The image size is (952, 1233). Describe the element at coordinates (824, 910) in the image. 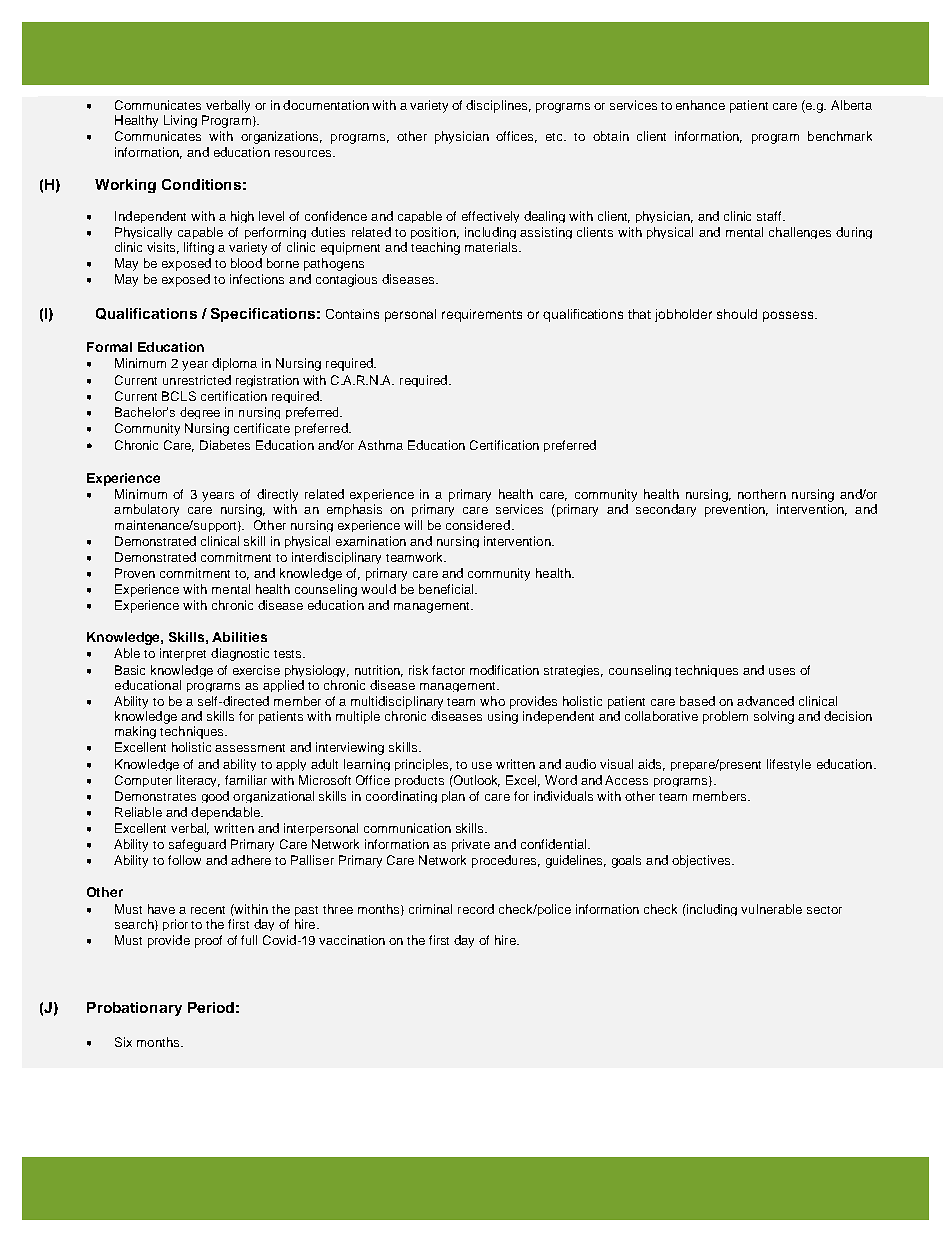

I see `sector` at that location.
